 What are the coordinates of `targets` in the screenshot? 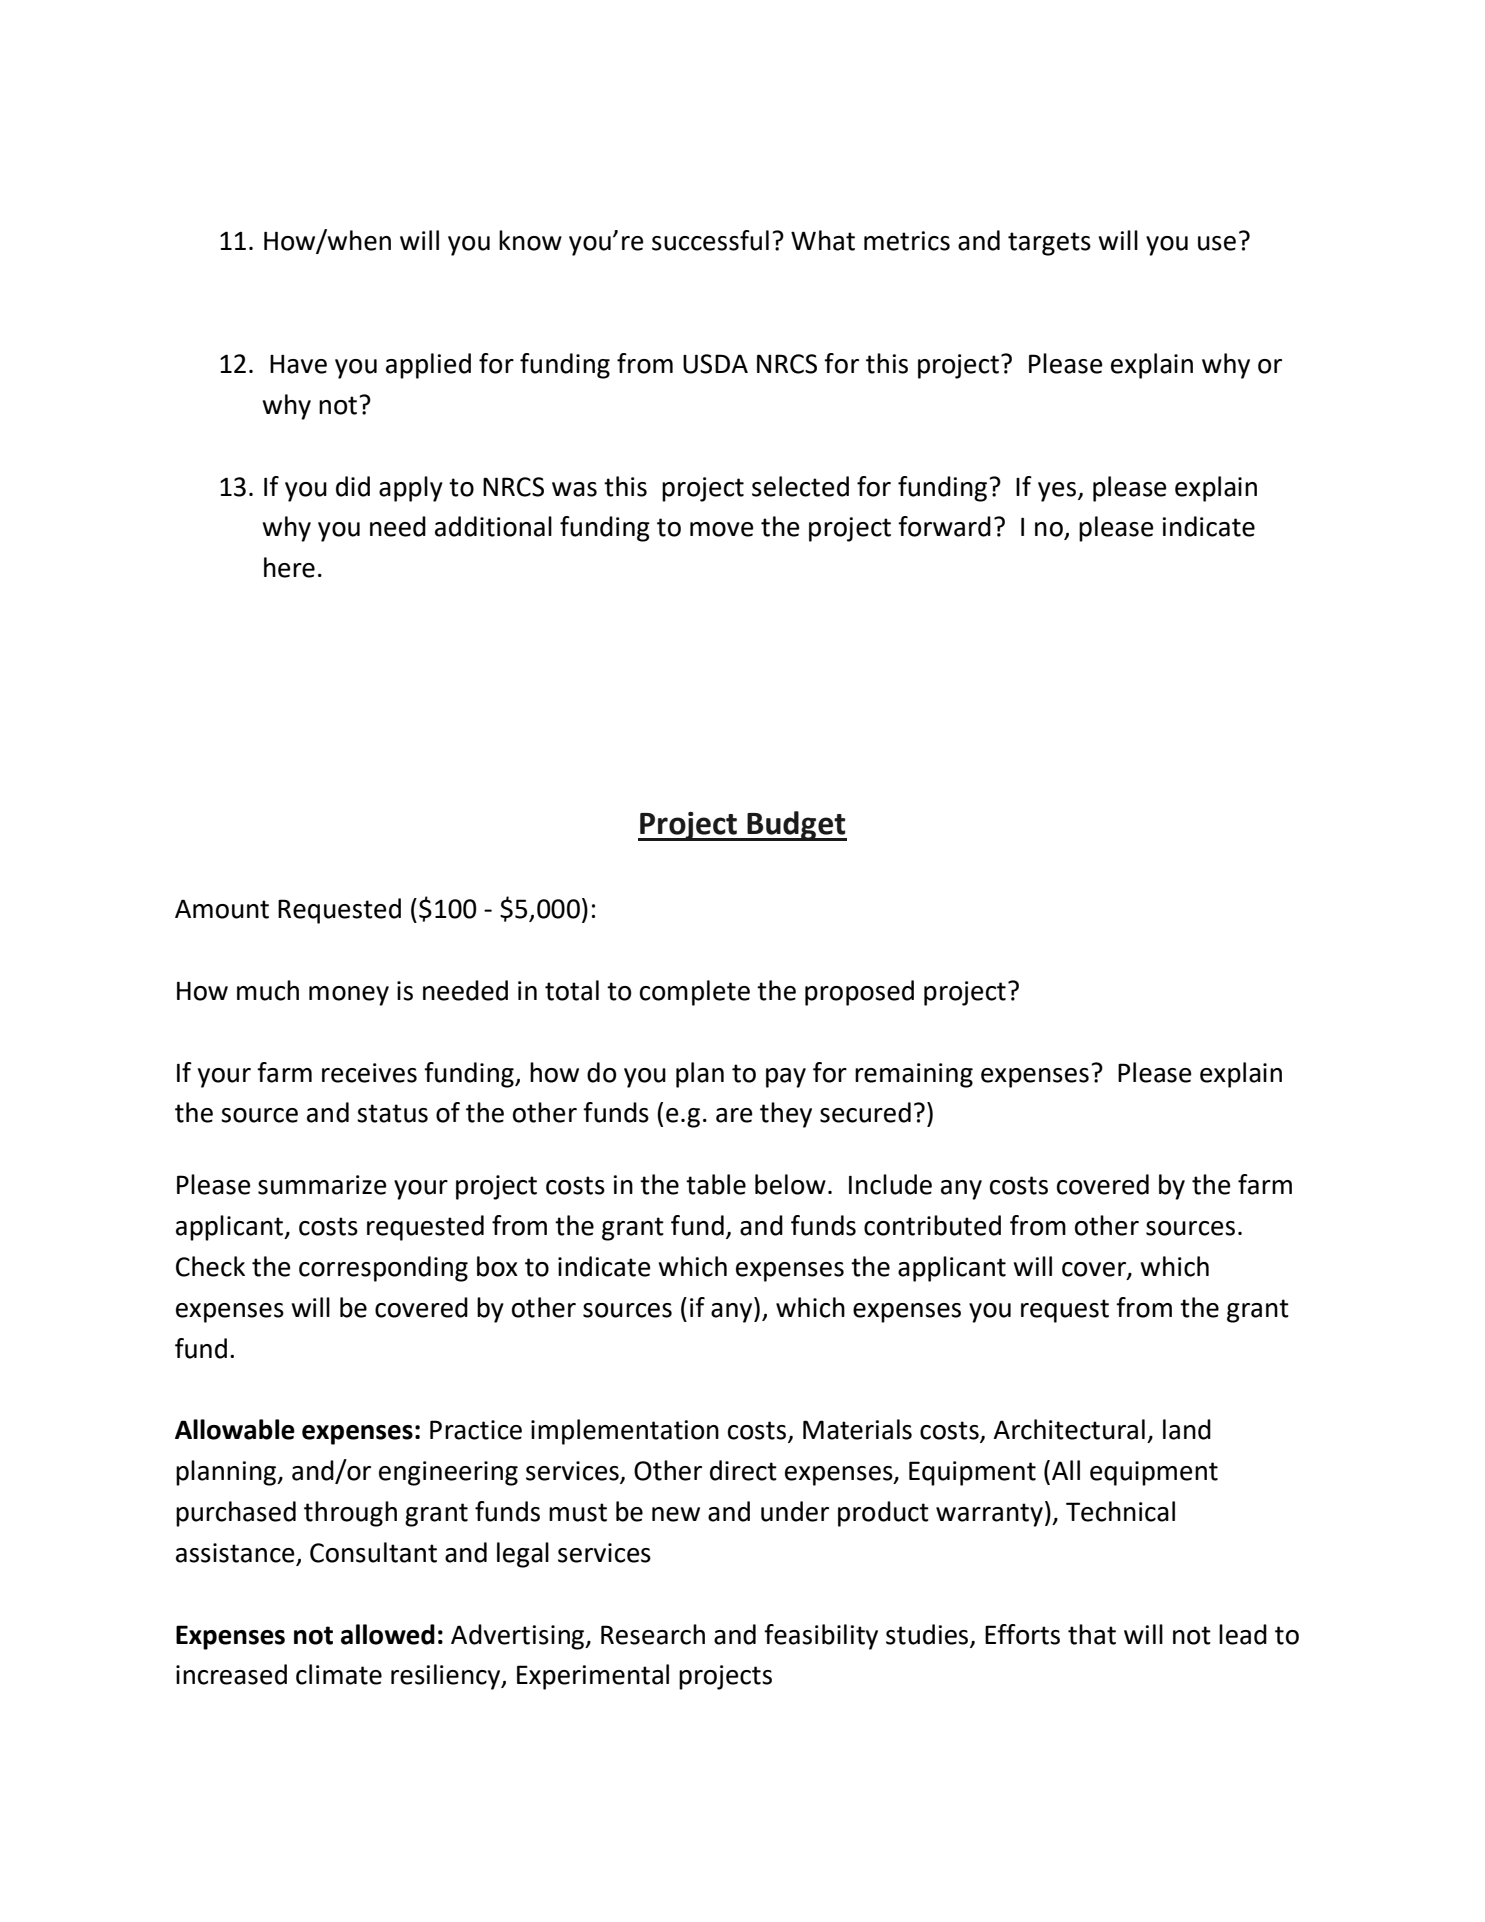 It's located at (1049, 244).
